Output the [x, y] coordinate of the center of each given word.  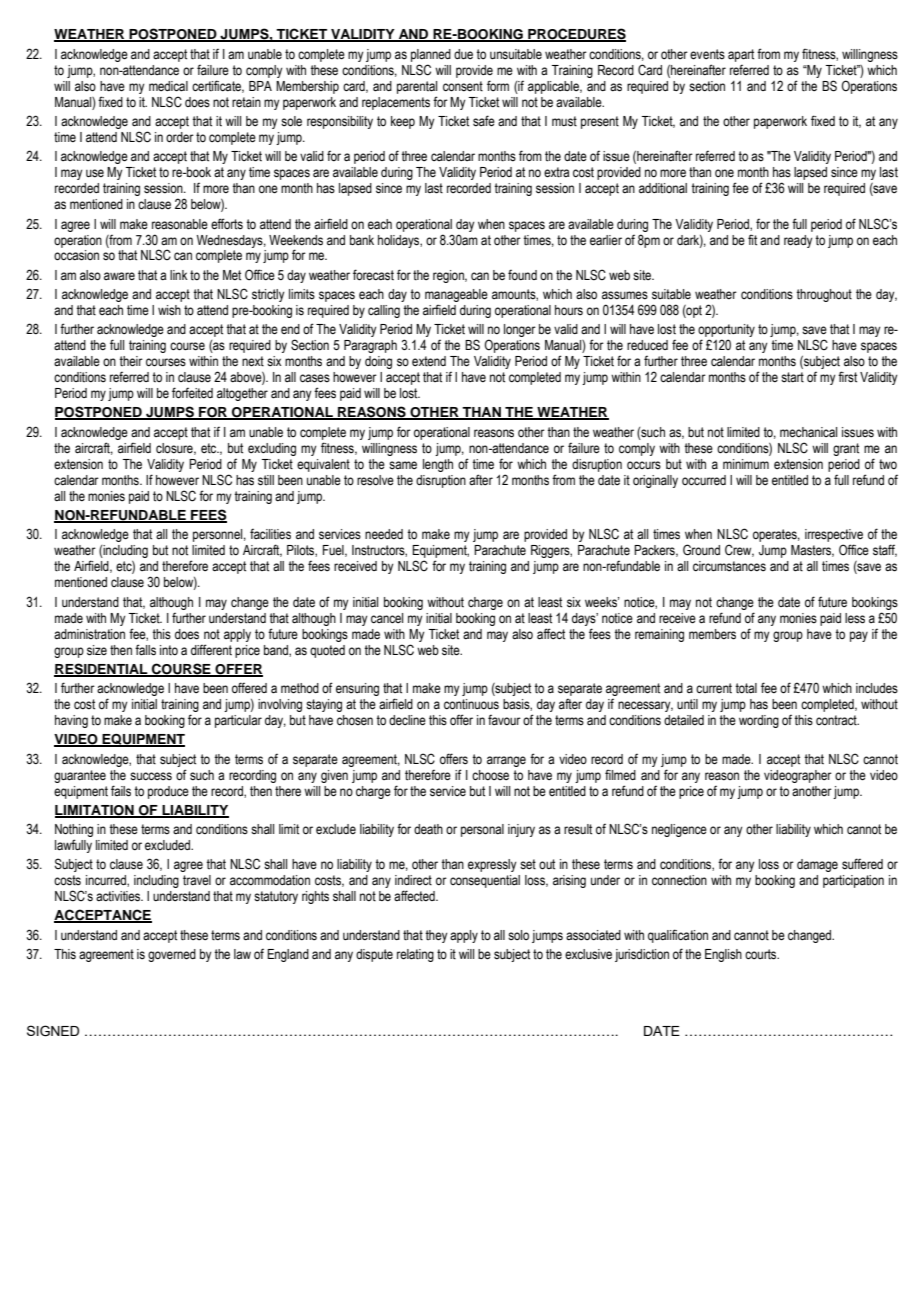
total [746, 688]
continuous [471, 704]
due [463, 54]
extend [429, 361]
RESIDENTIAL [102, 669]
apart [741, 55]
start [792, 377]
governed [172, 955]
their [131, 361]
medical [168, 86]
